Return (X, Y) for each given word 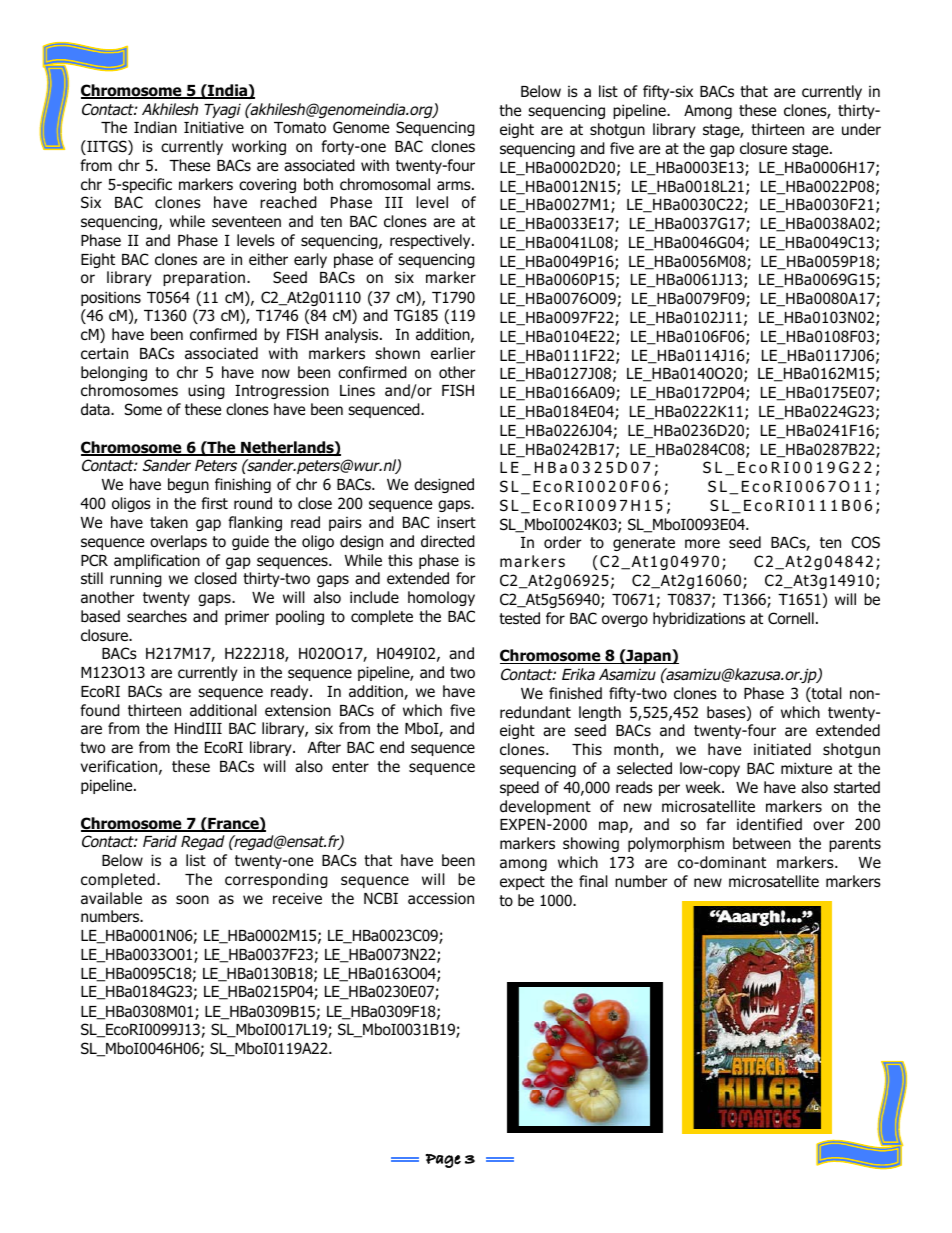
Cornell (791, 618)
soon (192, 900)
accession (441, 898)
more (702, 544)
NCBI (381, 898)
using (206, 391)
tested (519, 618)
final (593, 881)
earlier (453, 353)
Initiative (214, 127)
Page (443, 1161)
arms (455, 185)
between (762, 843)
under (861, 129)
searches (157, 616)
